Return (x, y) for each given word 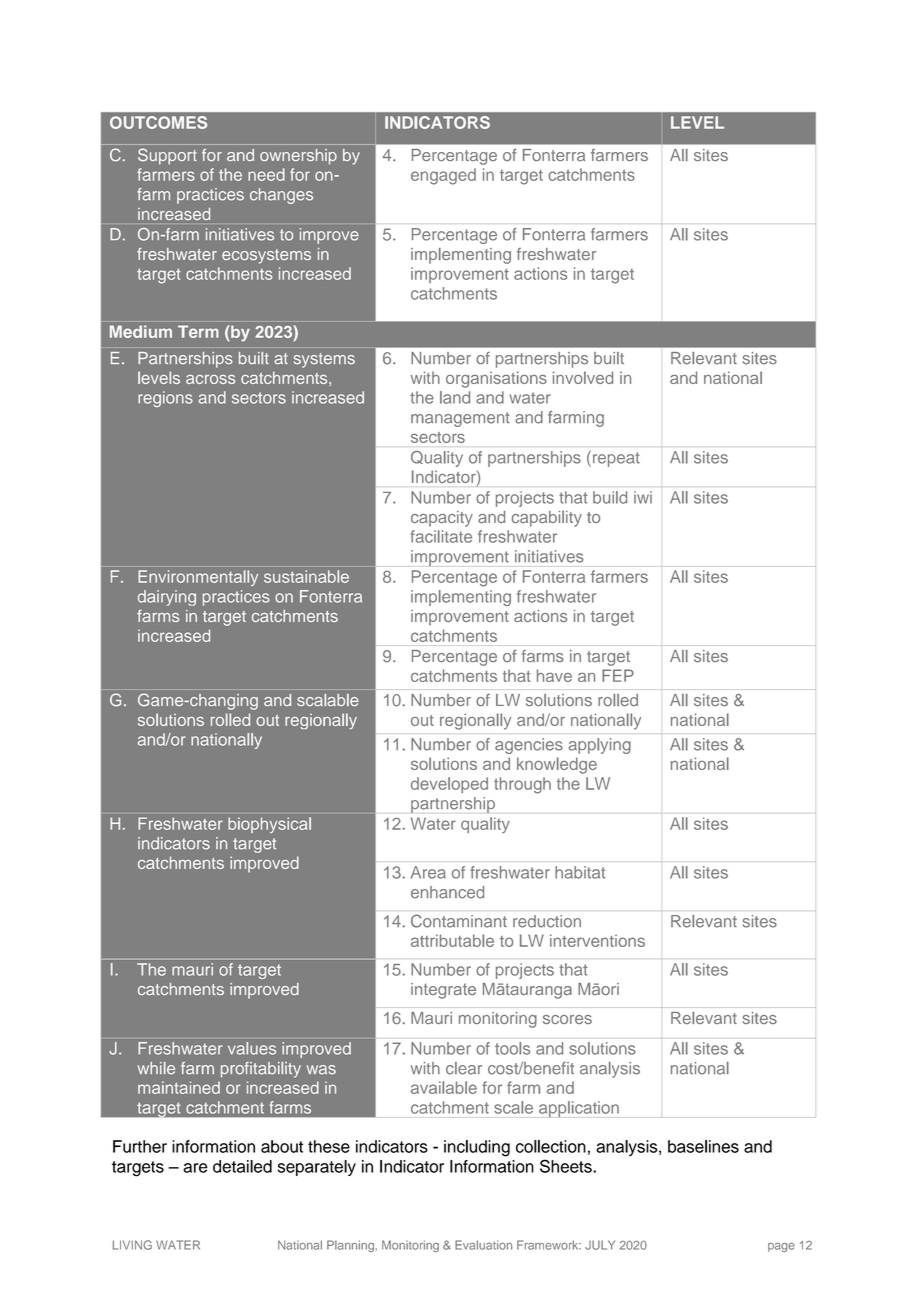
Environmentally (198, 578)
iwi (643, 497)
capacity (442, 519)
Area (428, 872)
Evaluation (483, 1245)
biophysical (269, 825)
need (266, 174)
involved (583, 377)
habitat (580, 872)
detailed (242, 1166)
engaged (443, 176)
